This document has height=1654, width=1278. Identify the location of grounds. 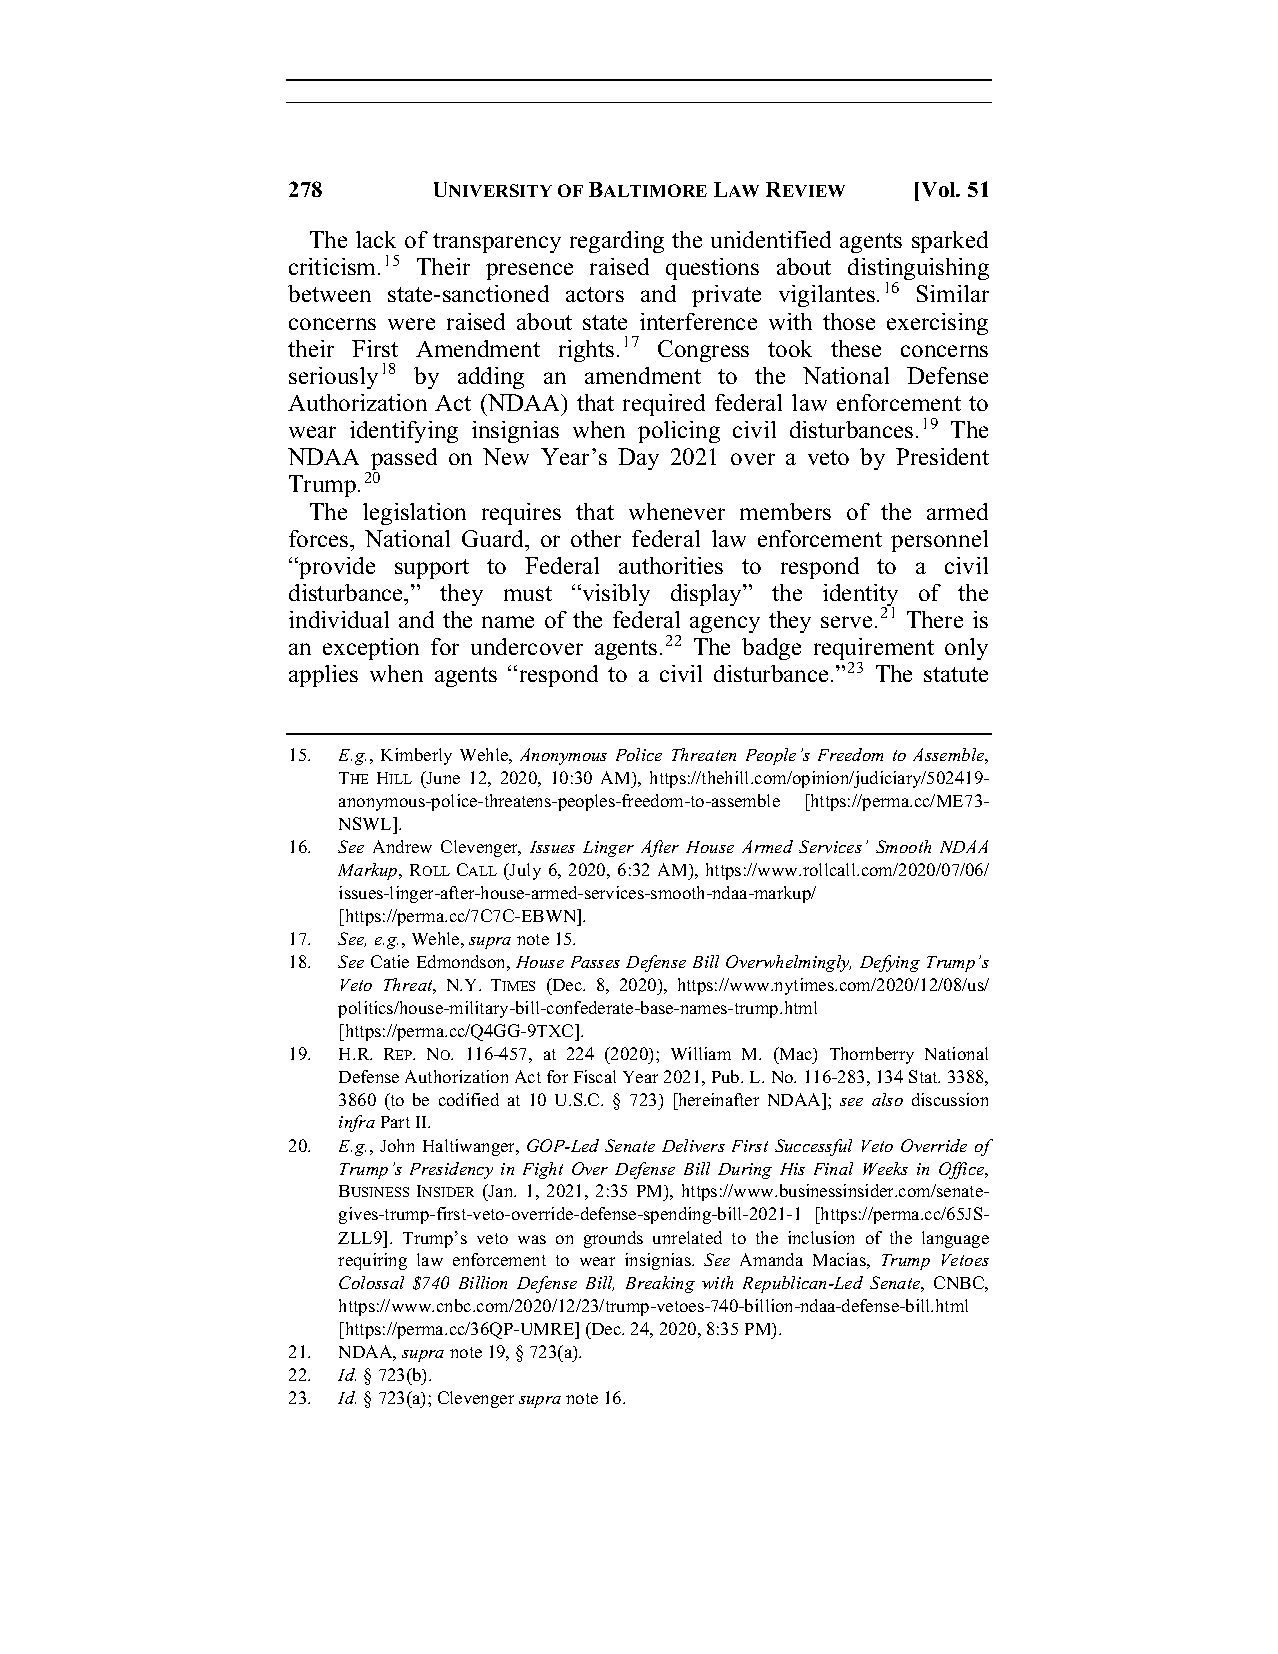
(613, 1239).
